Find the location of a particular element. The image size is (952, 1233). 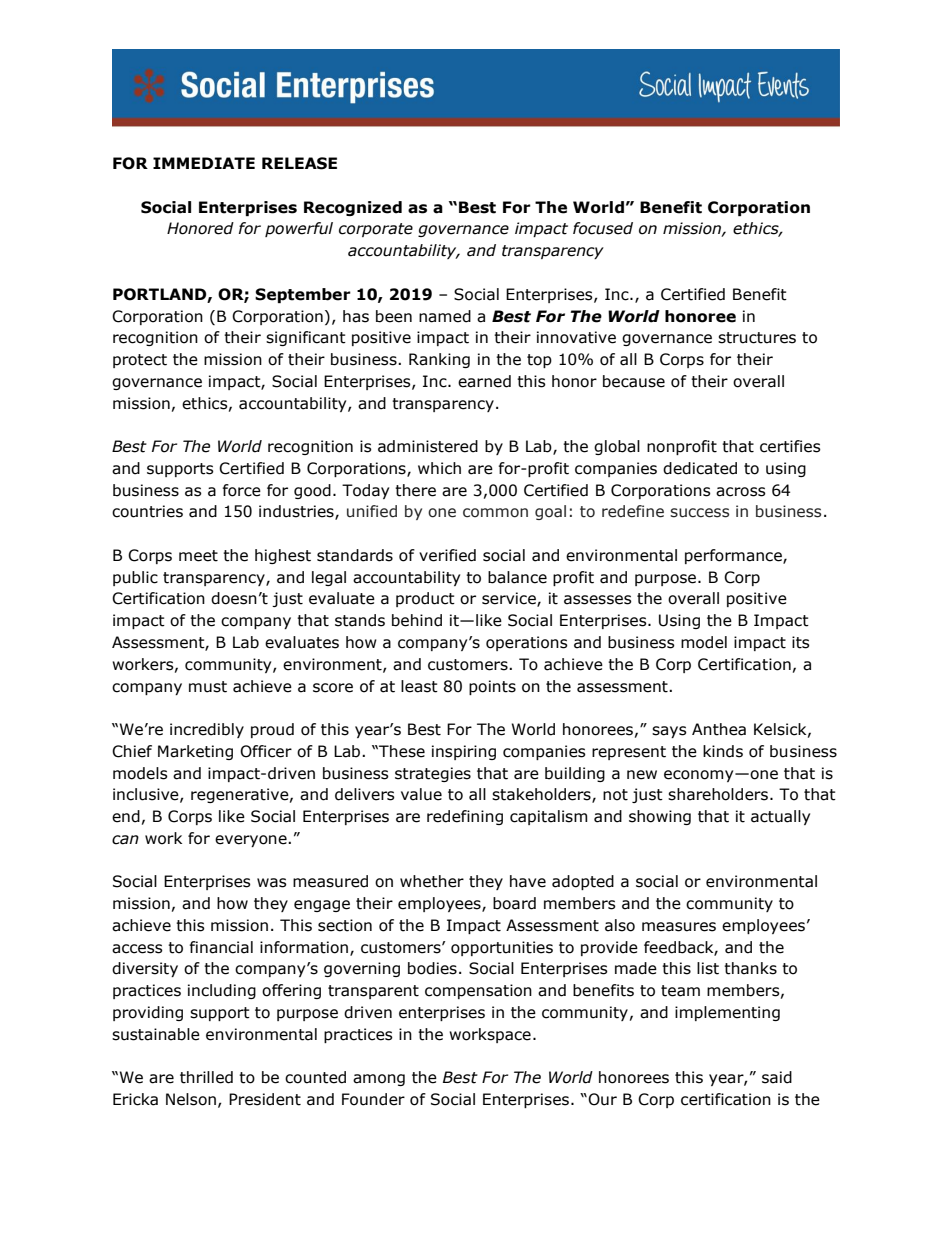

Recognized is located at coordinates (353, 208).
